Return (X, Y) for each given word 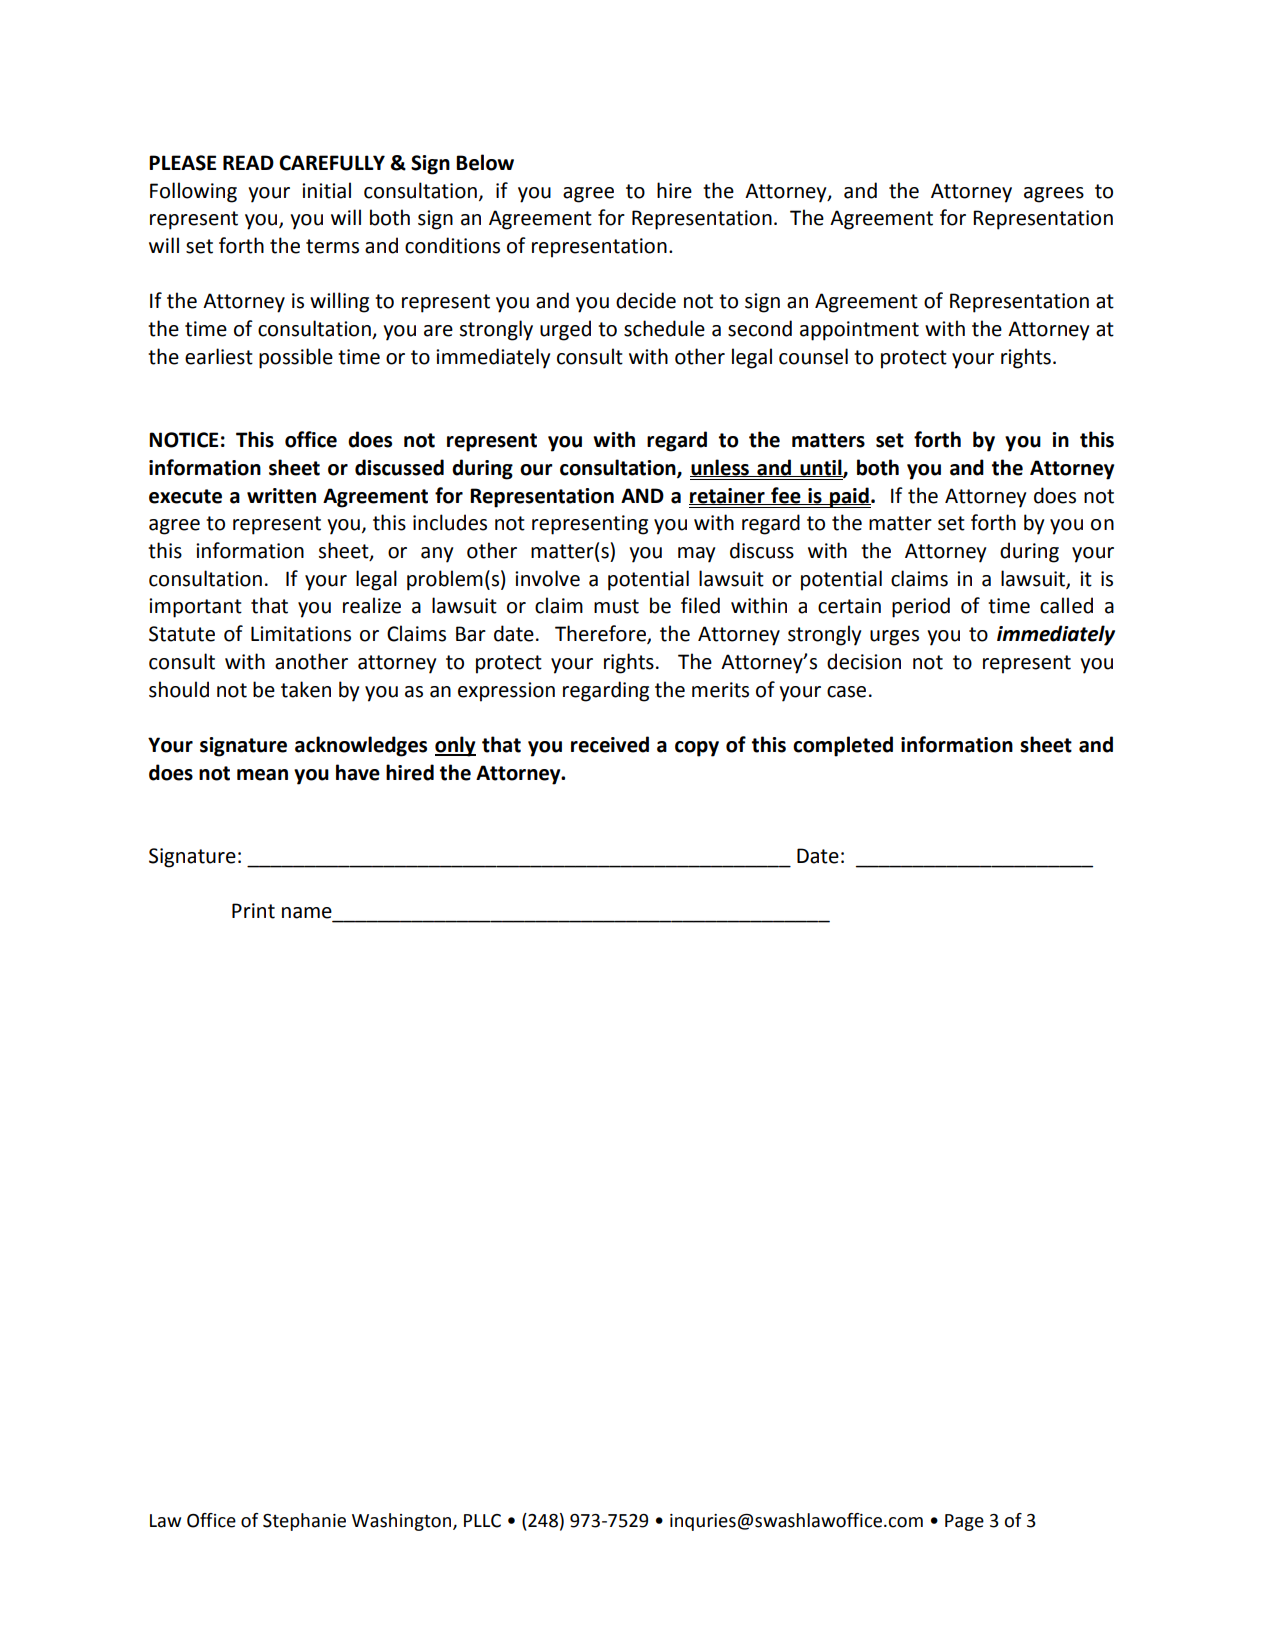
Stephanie (304, 1522)
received (610, 744)
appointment (859, 331)
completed (843, 746)
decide (646, 300)
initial (326, 190)
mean (262, 775)
